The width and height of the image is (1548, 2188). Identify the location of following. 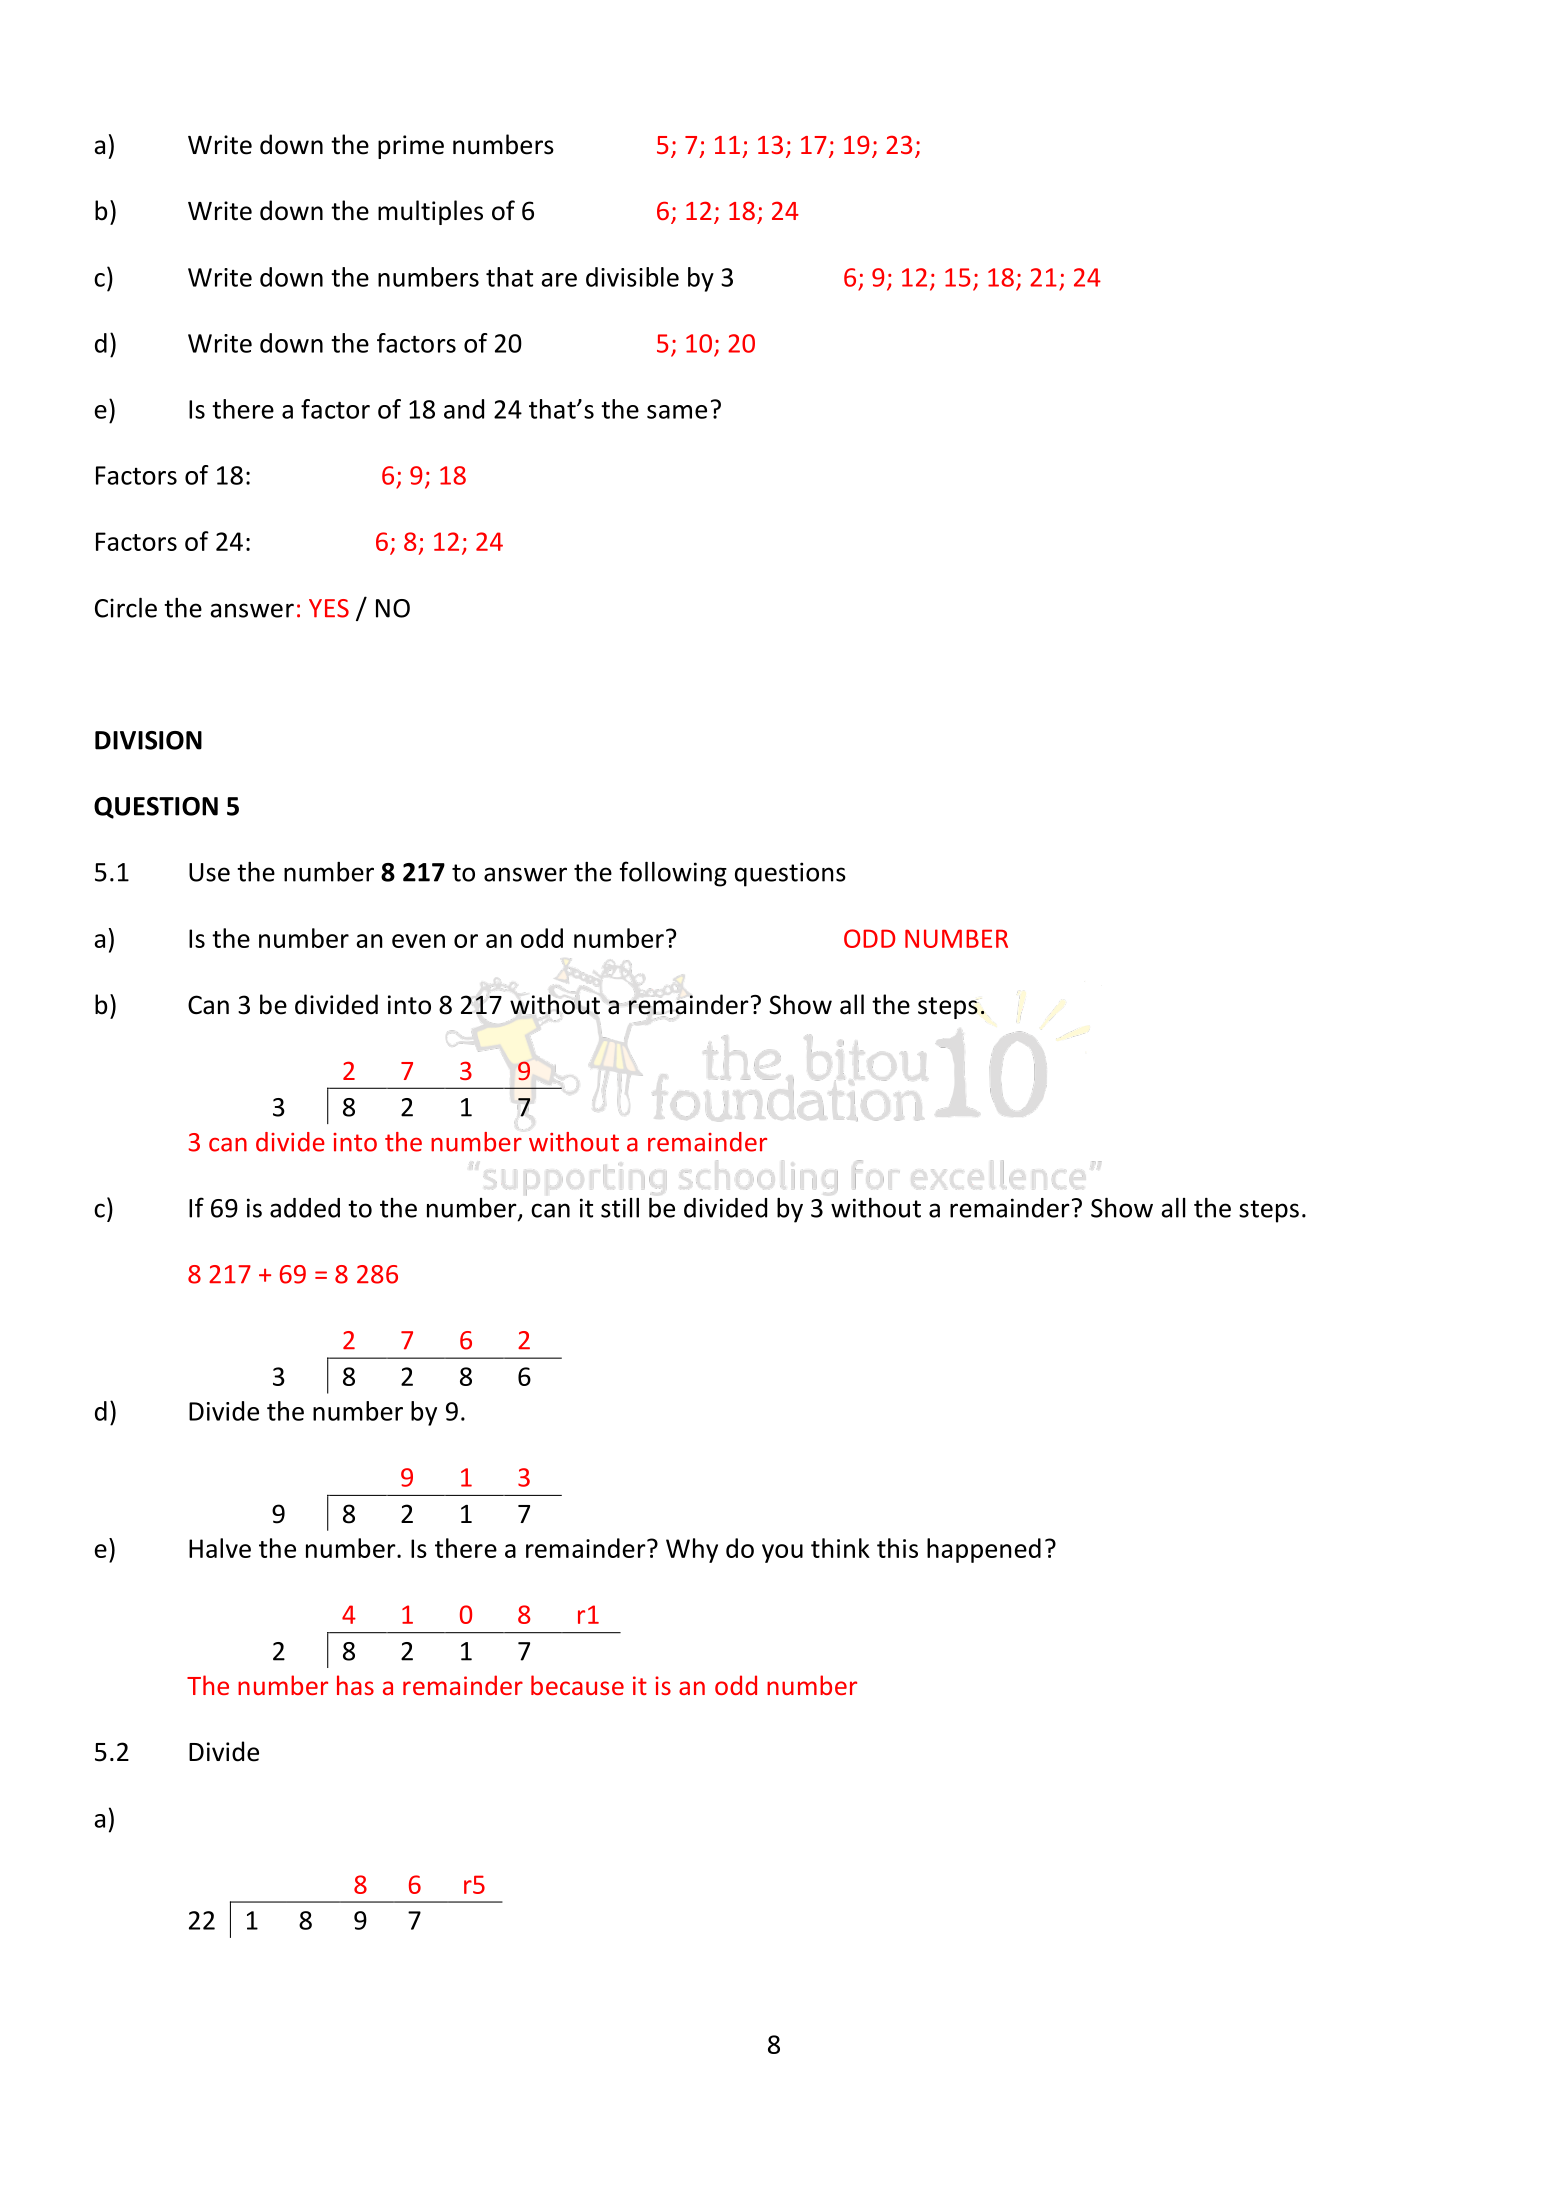
(673, 874).
